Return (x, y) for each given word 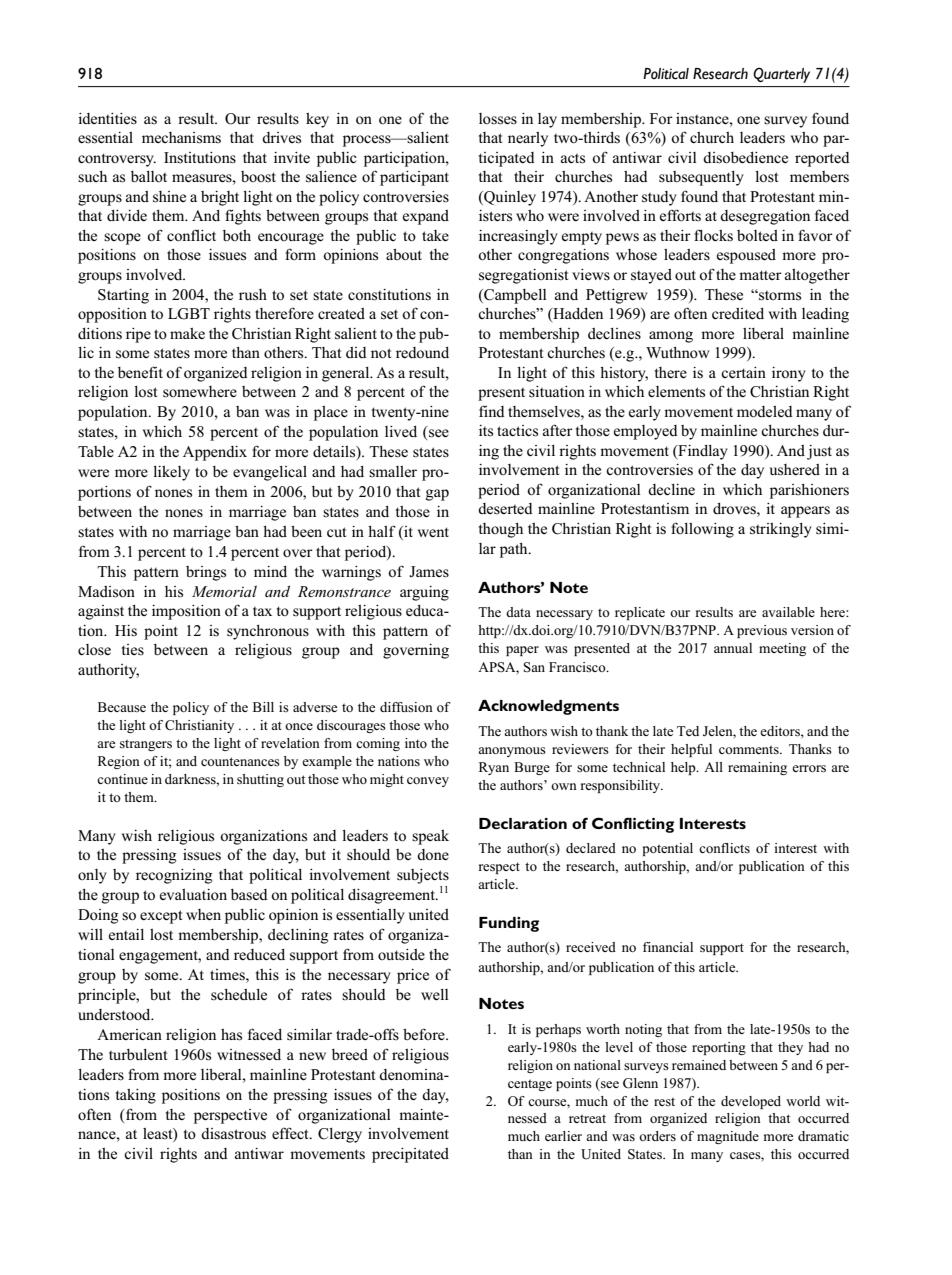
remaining (757, 768)
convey (428, 782)
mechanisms (181, 138)
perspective (230, 1116)
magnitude (728, 1137)
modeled (765, 412)
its (486, 431)
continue (122, 779)
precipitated (410, 1155)
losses (498, 119)
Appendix (215, 453)
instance (703, 119)
